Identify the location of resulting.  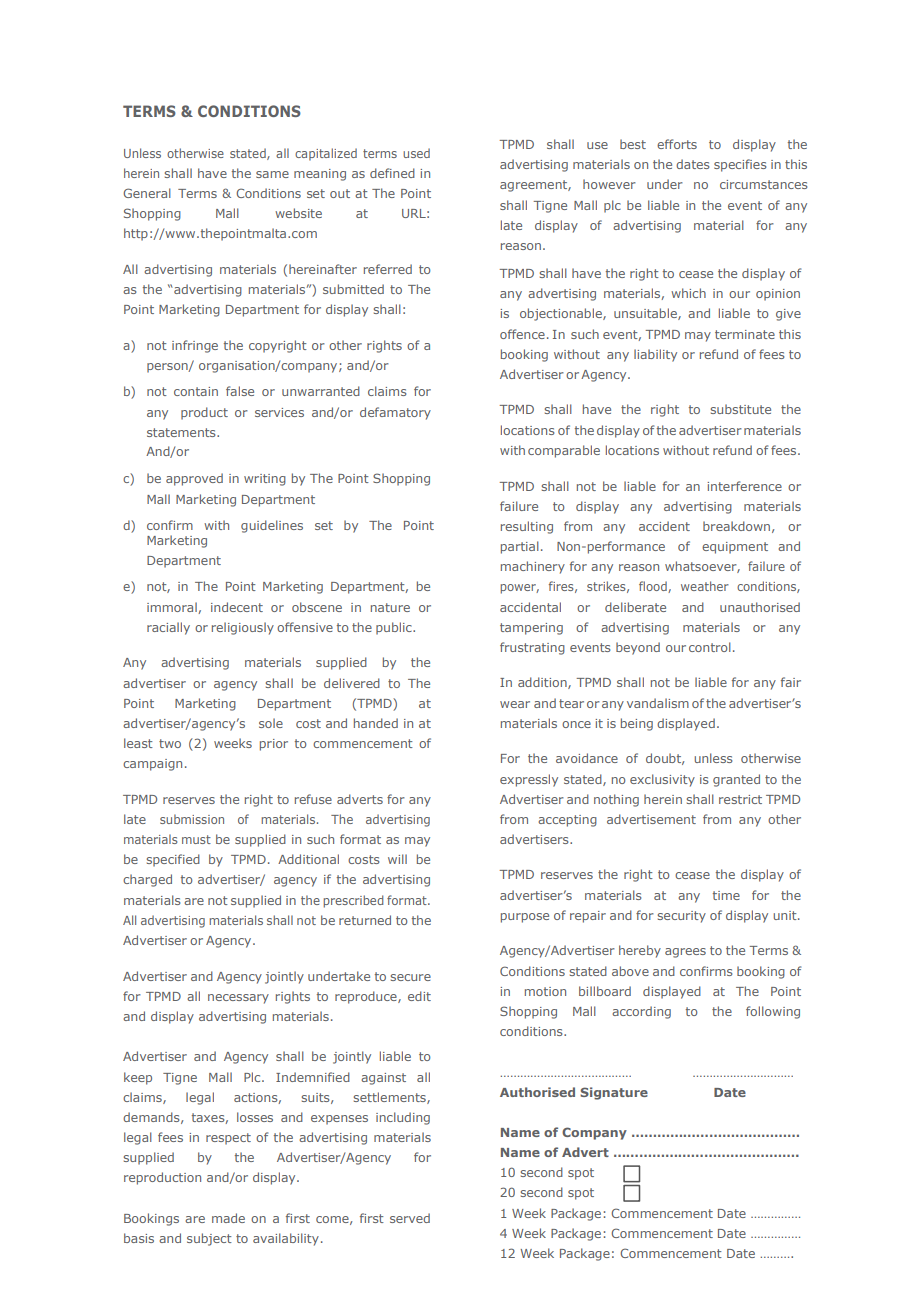
(527, 527).
